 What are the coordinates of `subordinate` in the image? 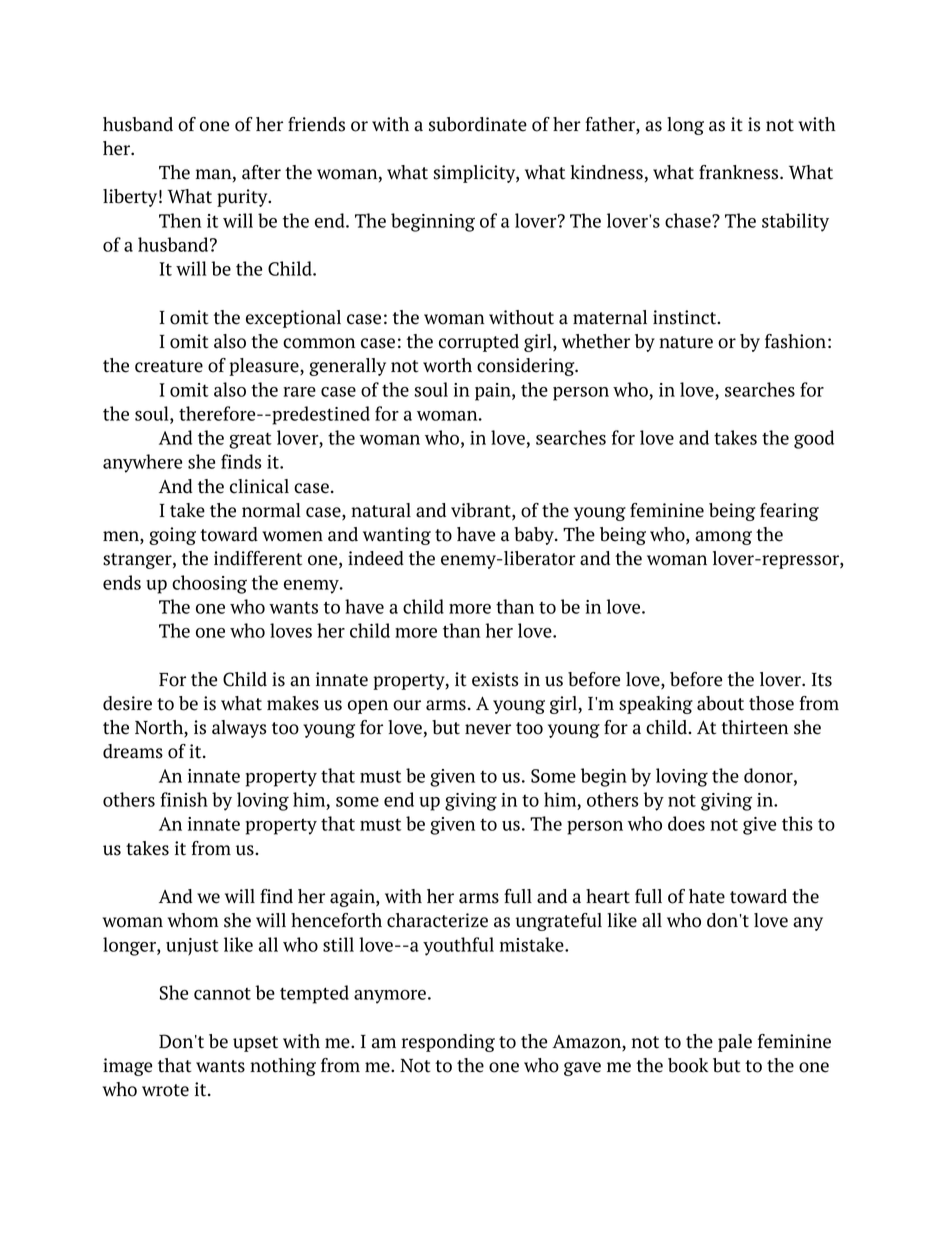 It's located at (478, 124).
